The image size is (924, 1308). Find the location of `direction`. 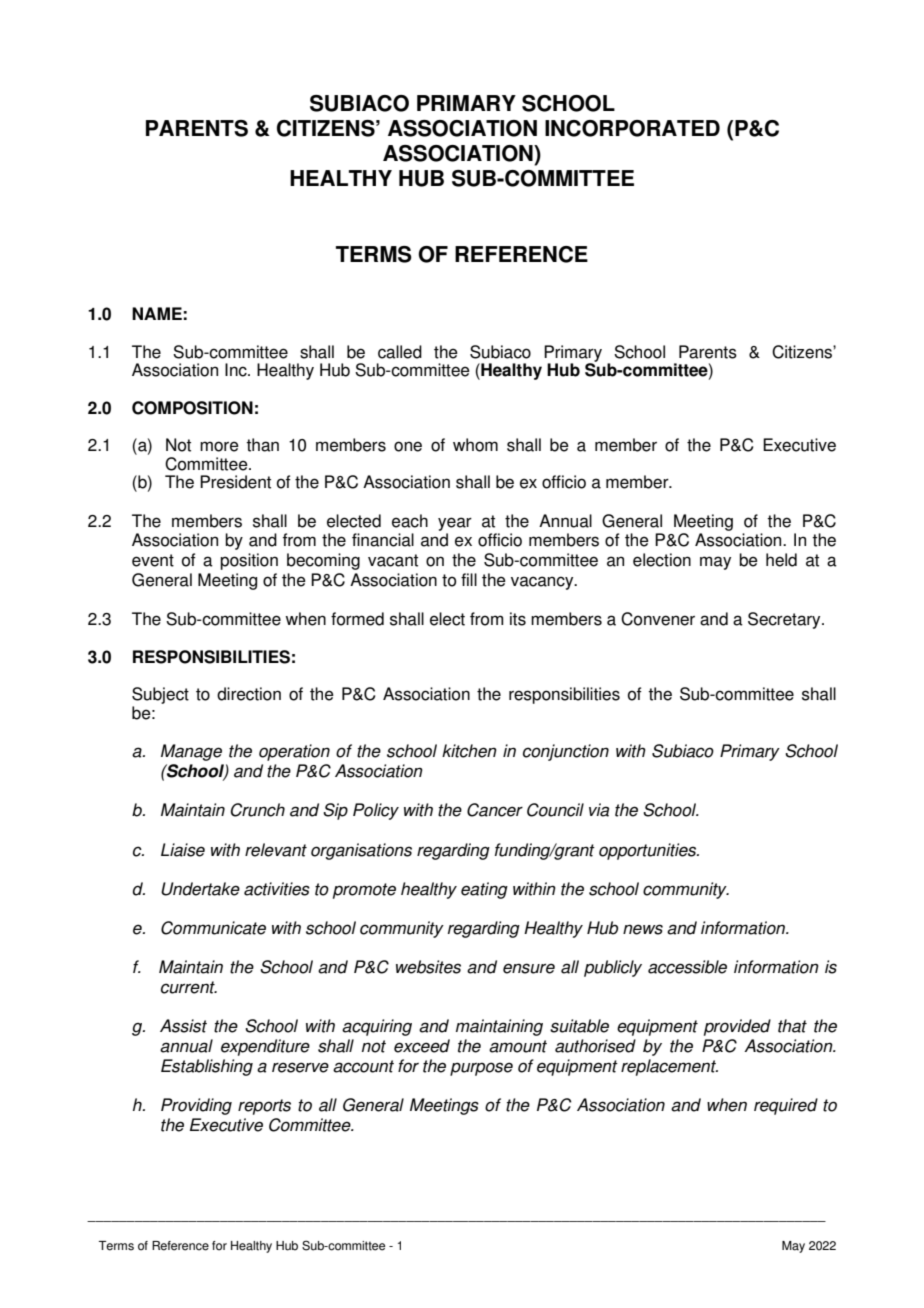

direction is located at coordinates (249, 694).
